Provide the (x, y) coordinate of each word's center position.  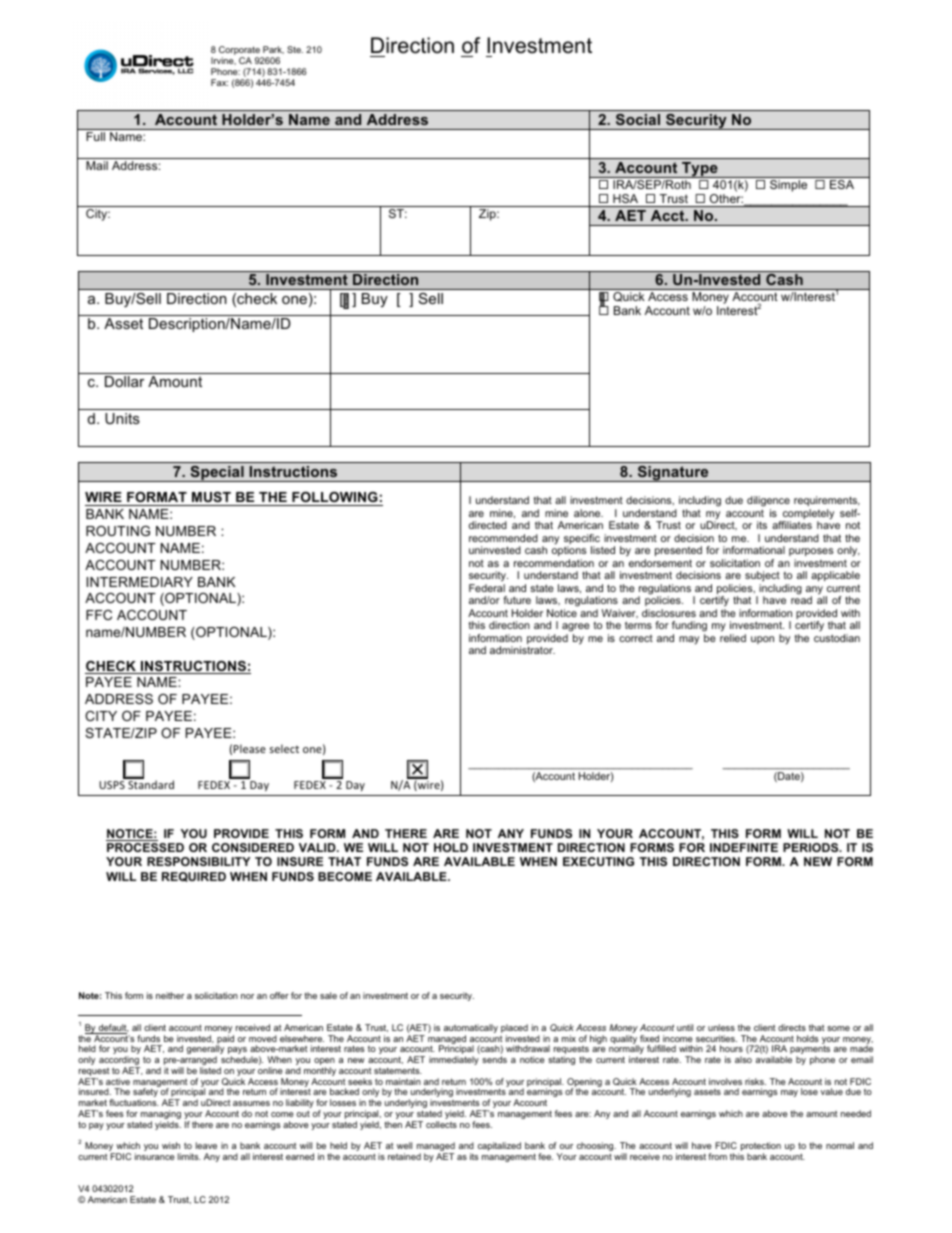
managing (161, 1116)
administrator (522, 650)
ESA (842, 184)
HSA (625, 198)
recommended (503, 538)
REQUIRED (194, 877)
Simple (788, 186)
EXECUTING (598, 861)
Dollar (124, 381)
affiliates (792, 525)
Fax (219, 82)
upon (762, 640)
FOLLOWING (335, 497)
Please (249, 748)
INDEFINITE (744, 847)
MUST (211, 497)
